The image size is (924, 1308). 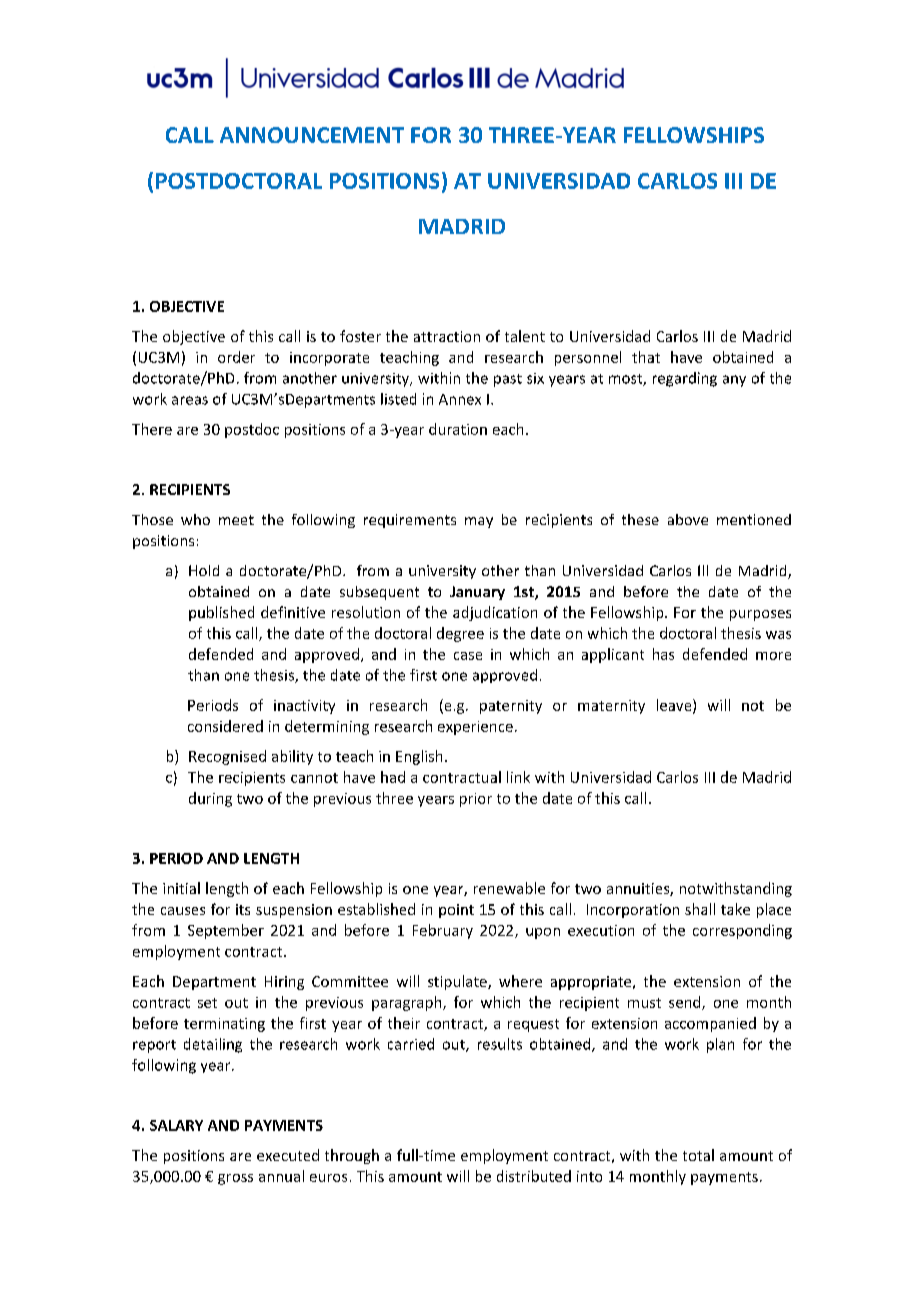 I want to click on may, so click(x=479, y=522).
